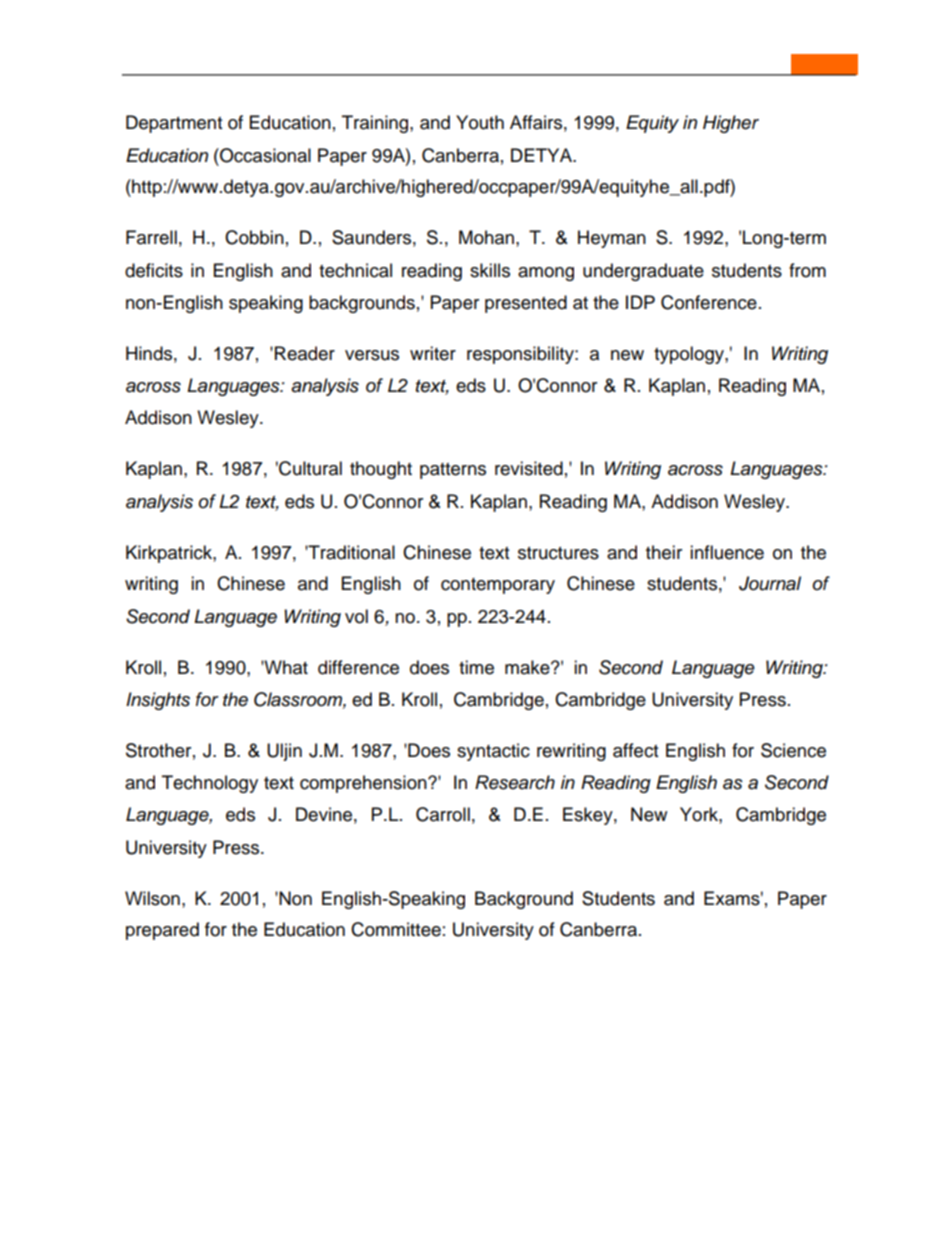  What do you see at coordinates (793, 750) in the screenshot?
I see `Science` at bounding box center [793, 750].
